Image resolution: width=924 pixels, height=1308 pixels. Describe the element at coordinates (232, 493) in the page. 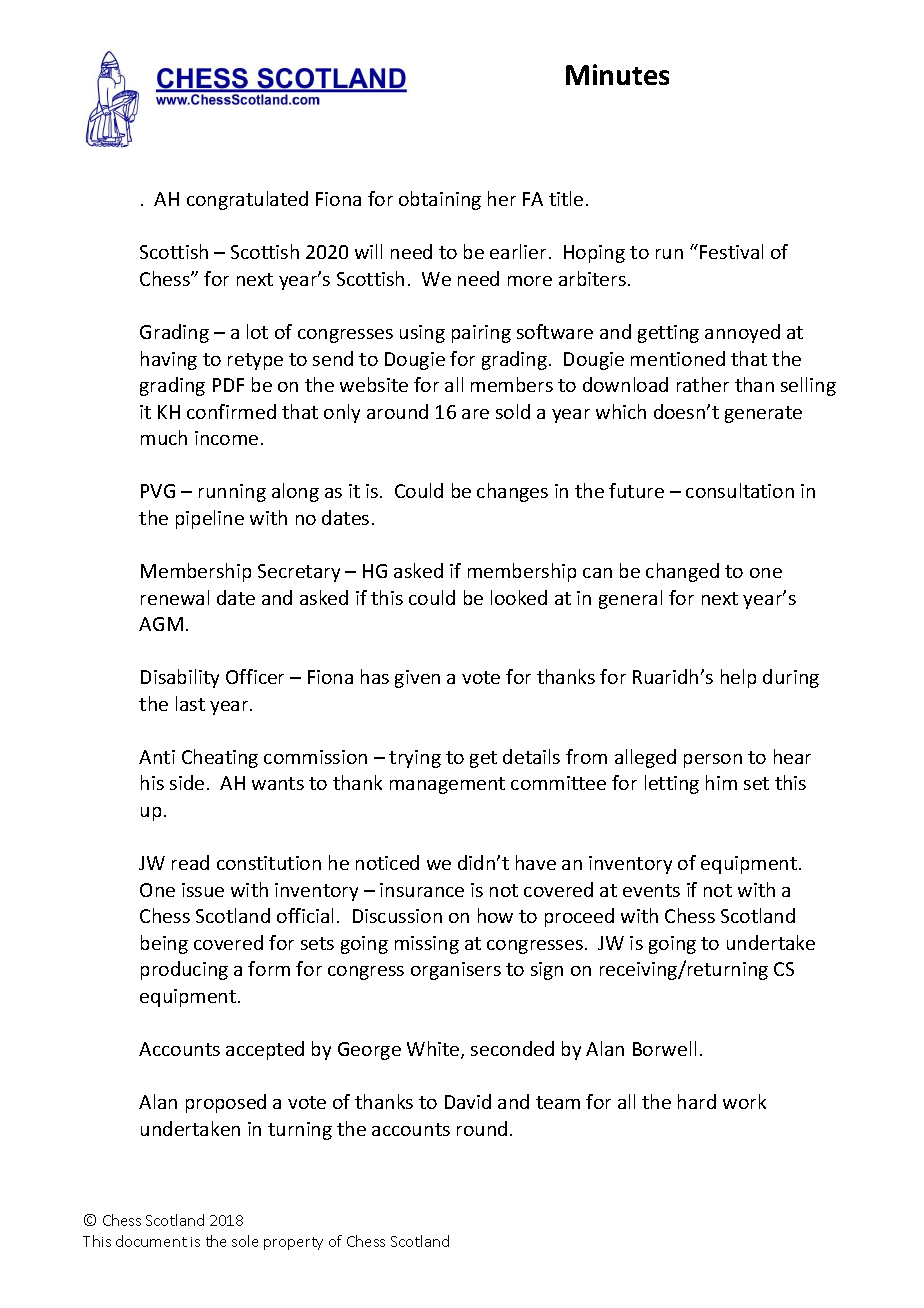

I see `running` at that location.
